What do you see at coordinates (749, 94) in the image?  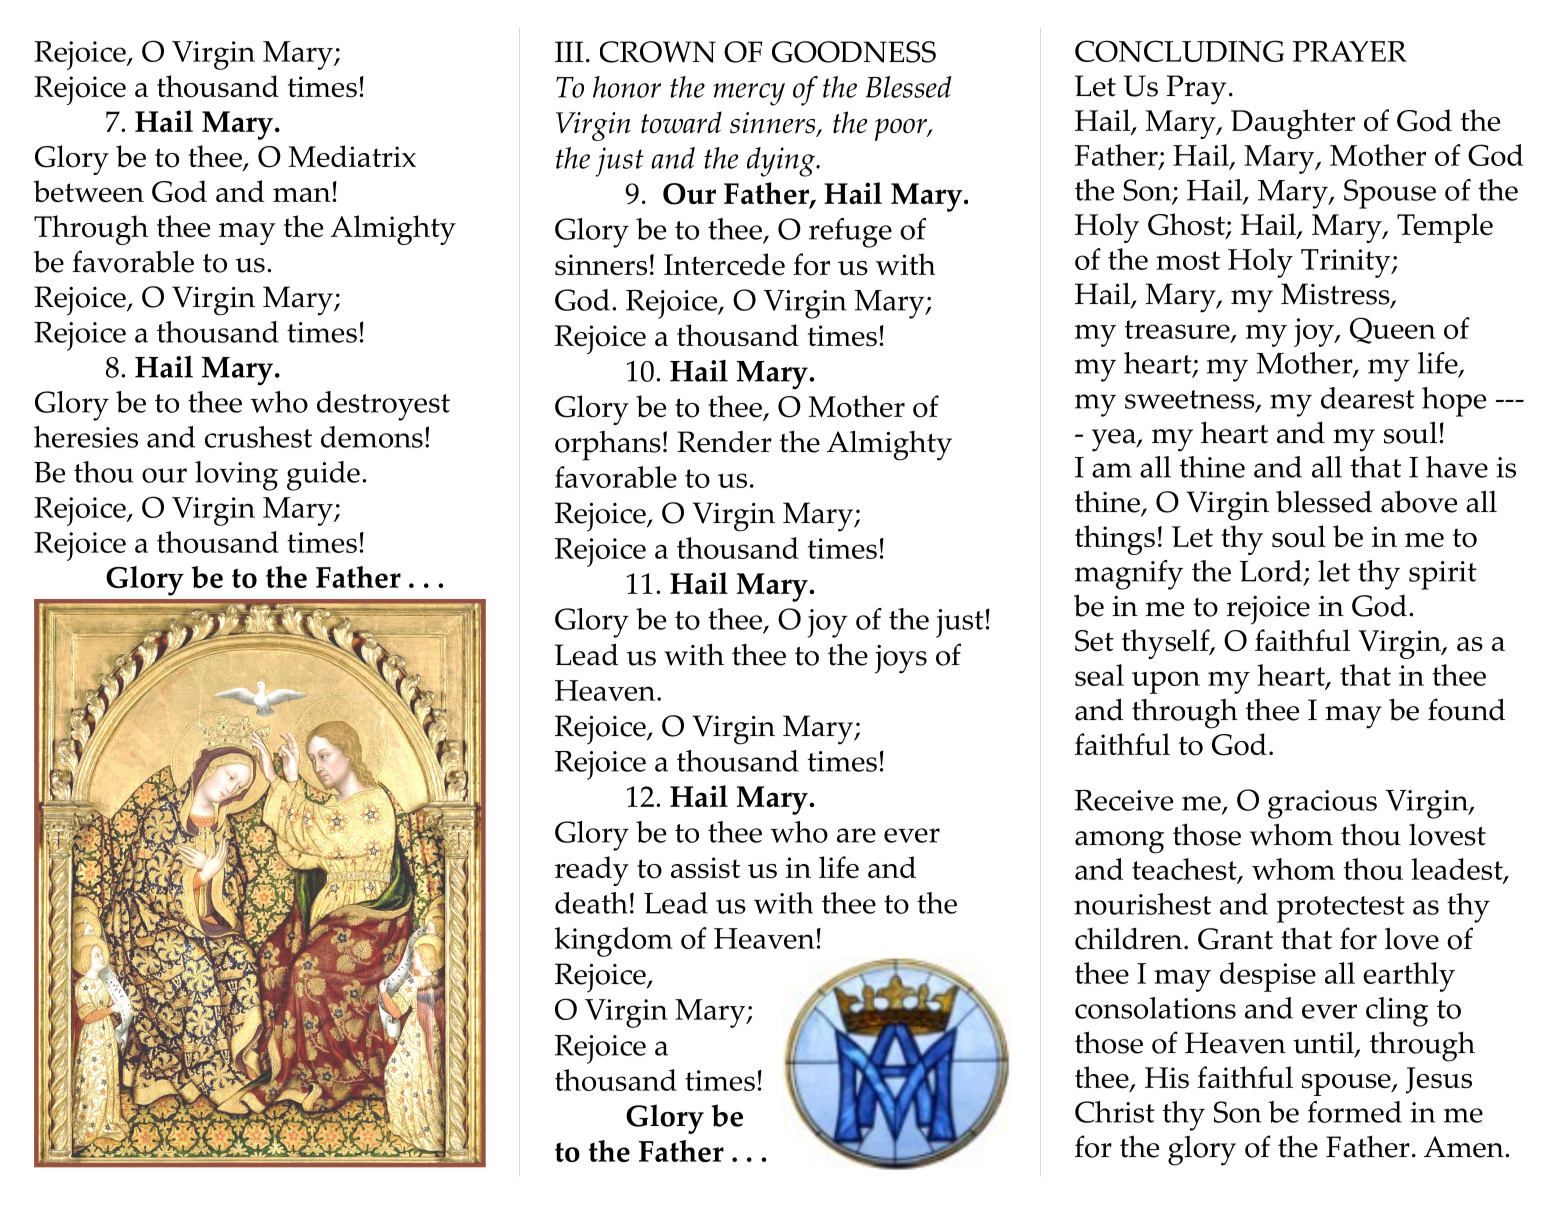 I see `mercy` at bounding box center [749, 94].
